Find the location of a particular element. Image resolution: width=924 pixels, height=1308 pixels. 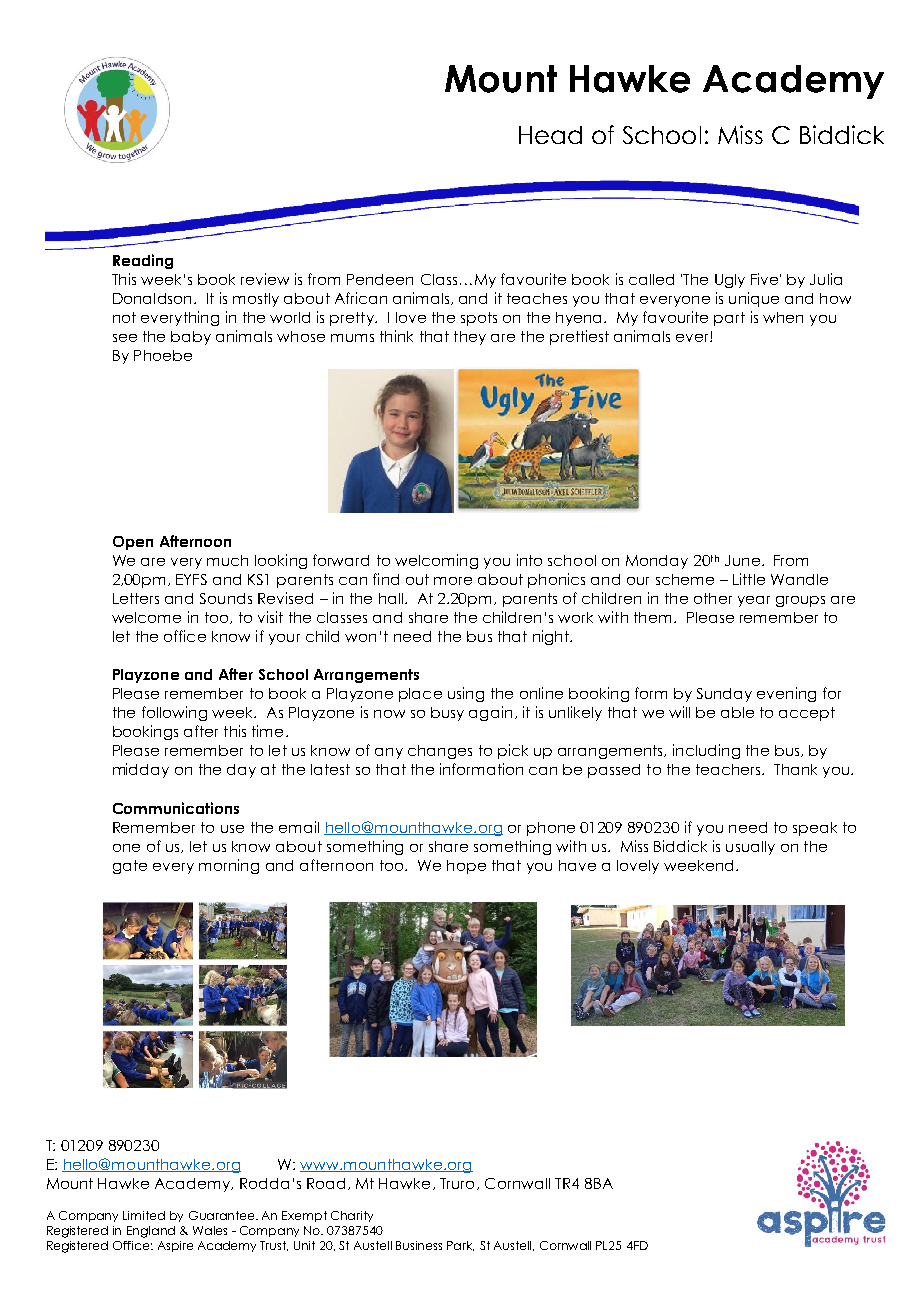

Reading is located at coordinates (143, 261).
